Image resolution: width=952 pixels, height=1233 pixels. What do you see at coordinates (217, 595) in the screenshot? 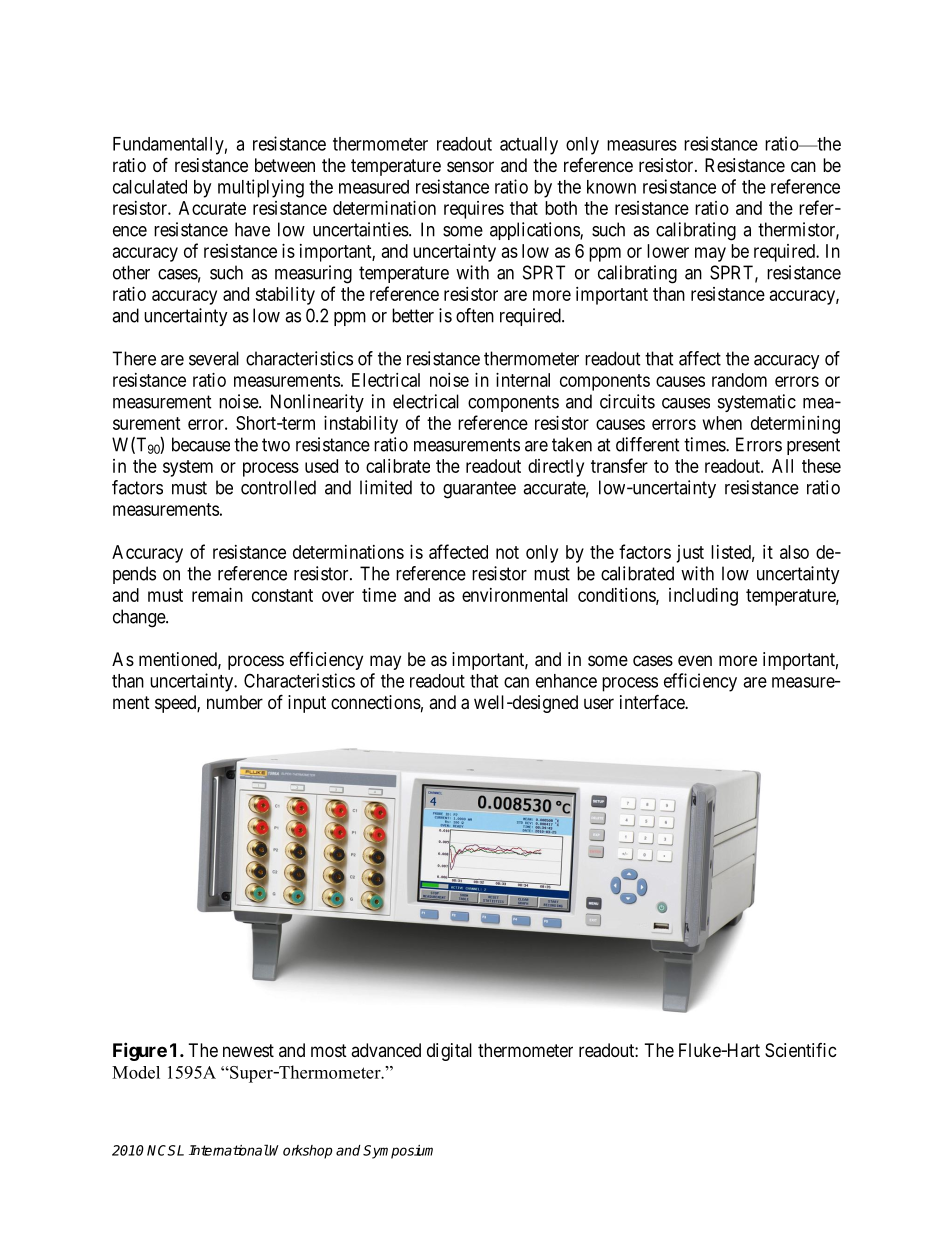
I see `remain` at bounding box center [217, 595].
